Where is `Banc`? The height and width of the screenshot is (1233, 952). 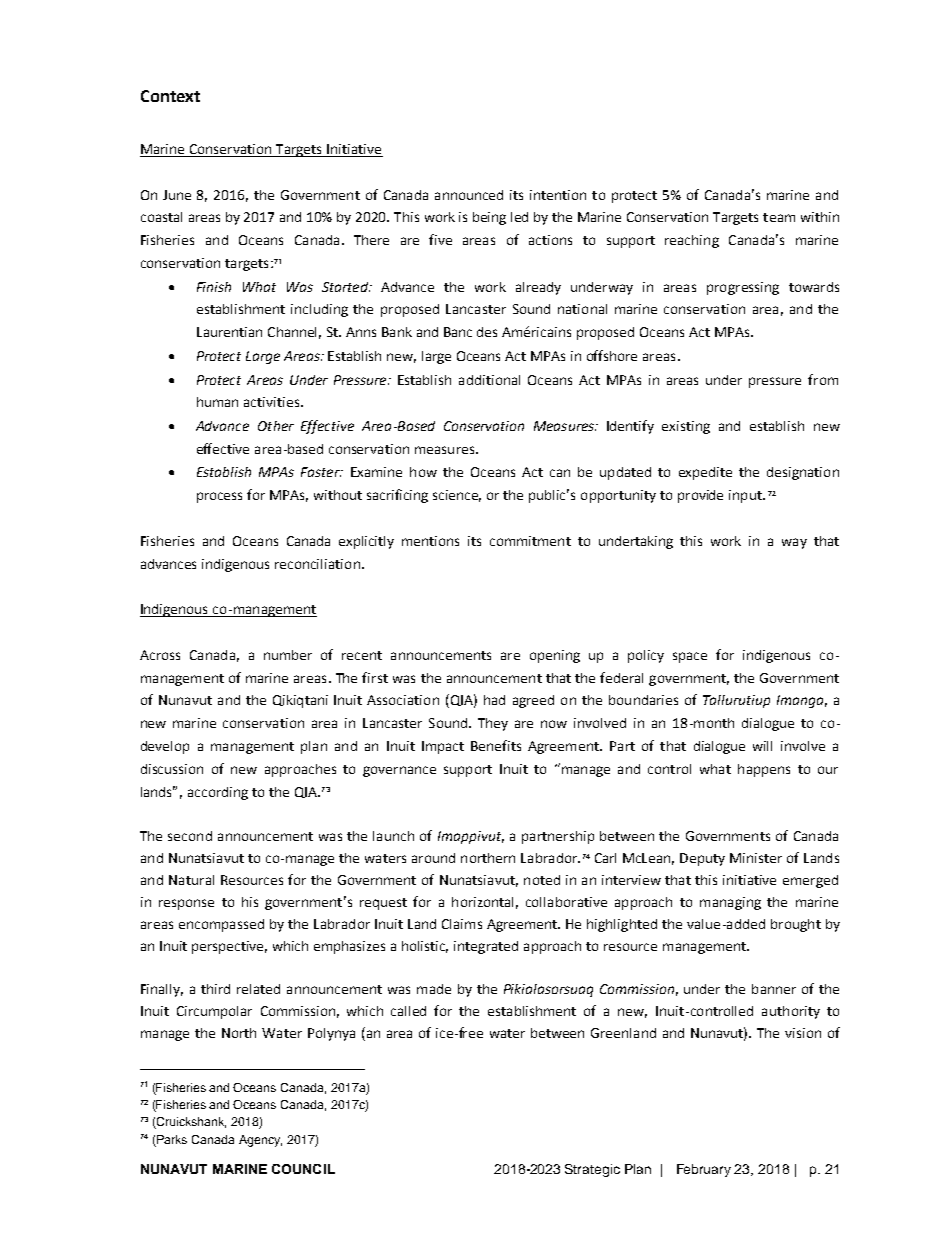
Banc is located at coordinates (458, 332).
